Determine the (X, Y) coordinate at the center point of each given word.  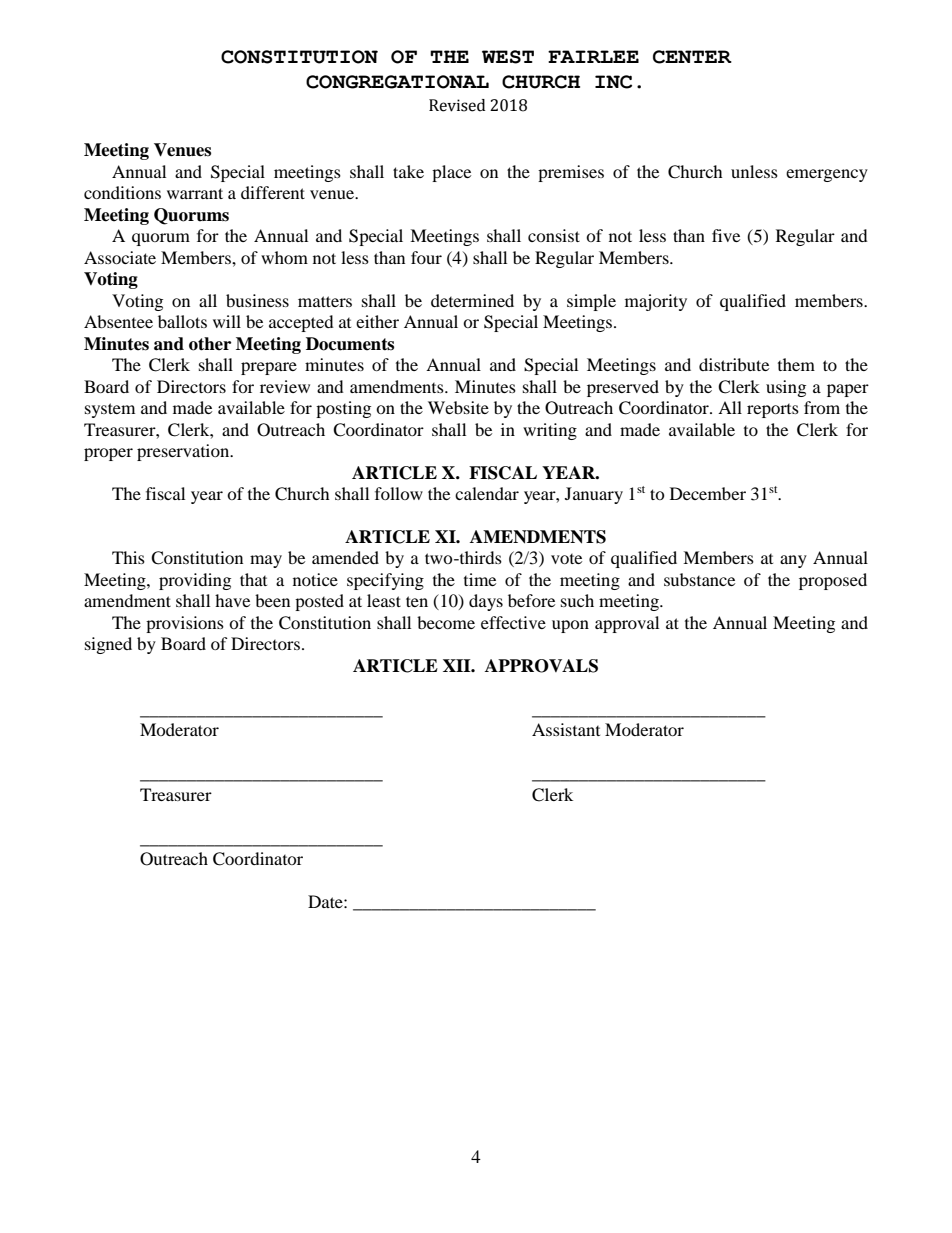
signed (108, 645)
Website (458, 407)
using (786, 388)
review (285, 386)
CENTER (692, 57)
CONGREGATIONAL (397, 82)
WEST (508, 57)
